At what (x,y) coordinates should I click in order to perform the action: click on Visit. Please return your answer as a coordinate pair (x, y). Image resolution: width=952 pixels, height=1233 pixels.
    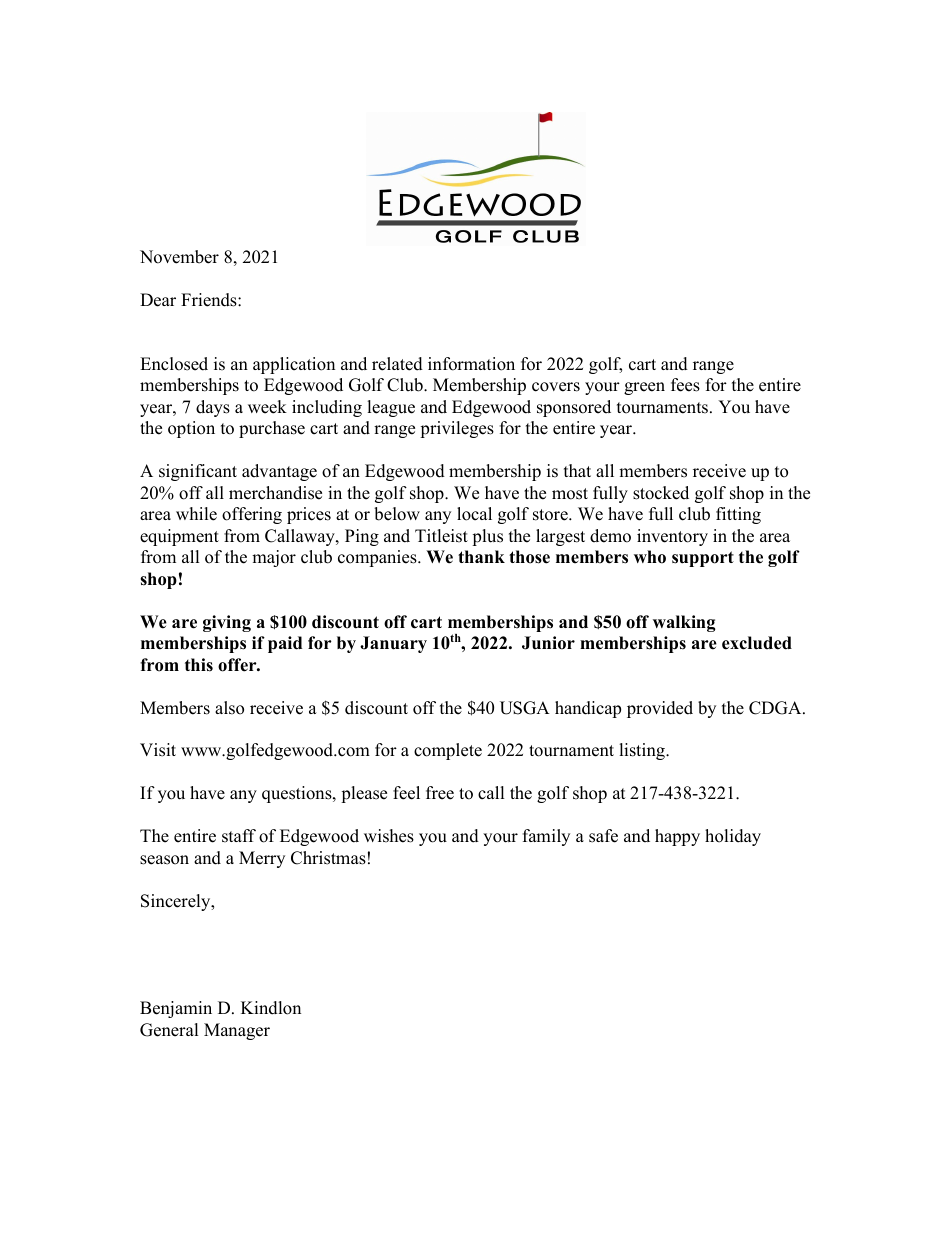
    Looking at the image, I should click on (158, 750).
